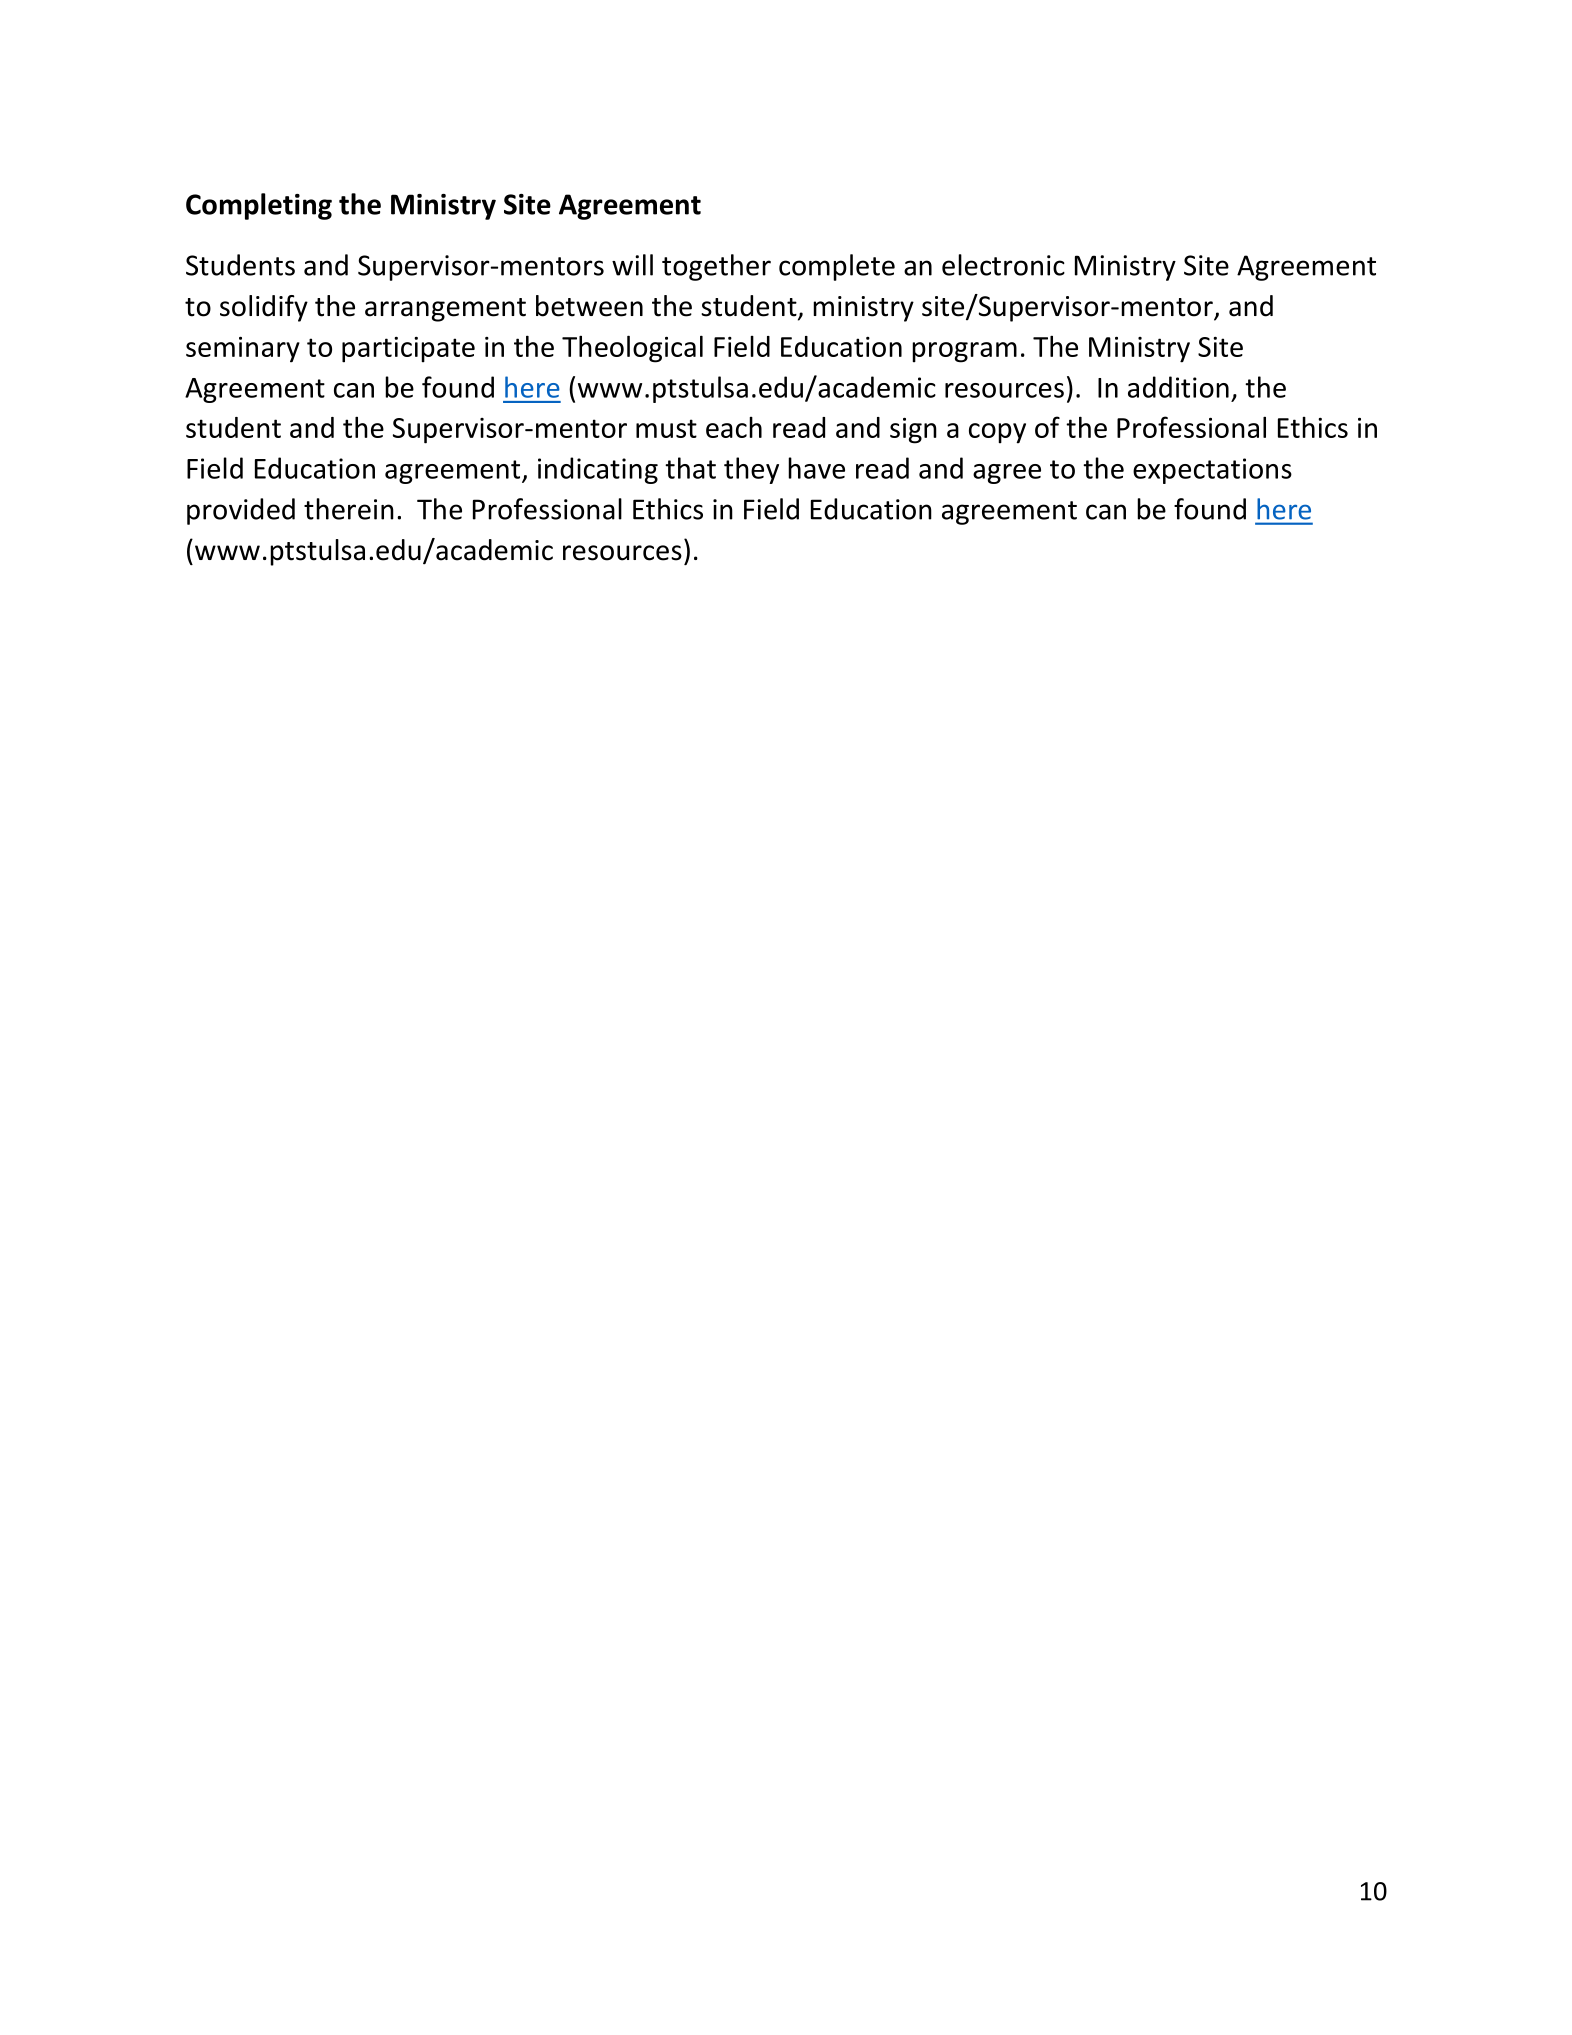 This image has width=1572, height=2035. I want to click on expectations, so click(1212, 471).
